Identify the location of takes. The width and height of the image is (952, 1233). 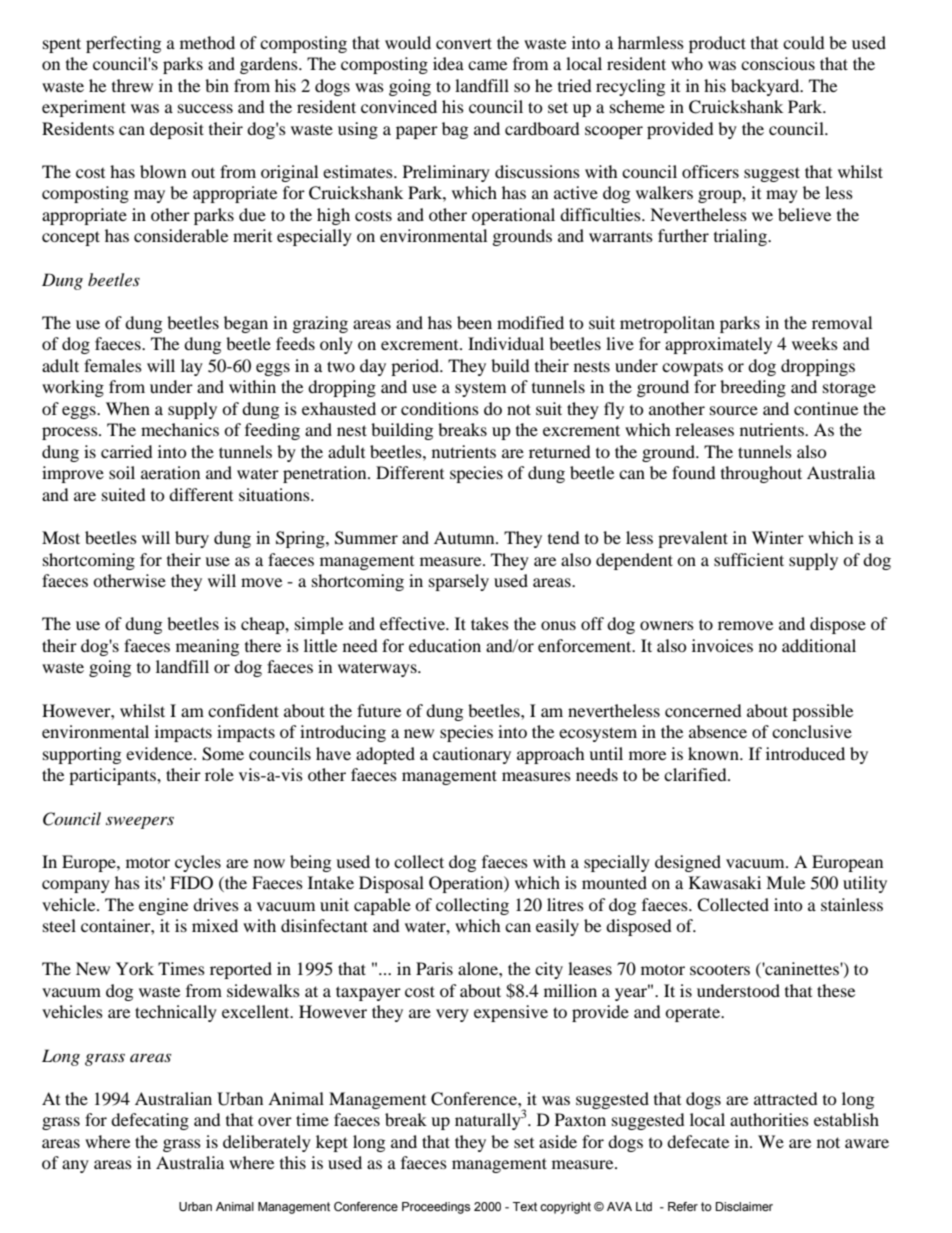
(490, 623).
